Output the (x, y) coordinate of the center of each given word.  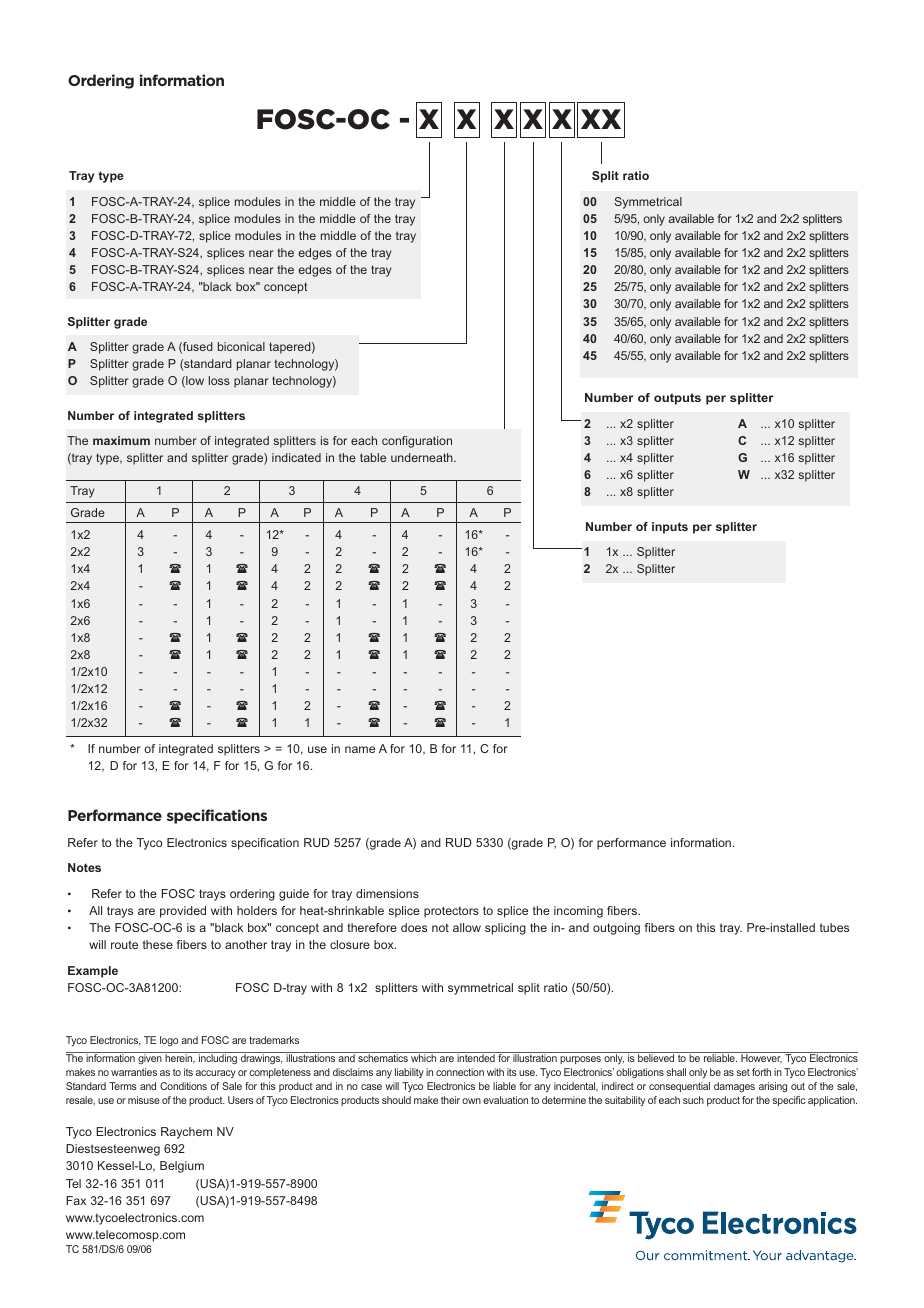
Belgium (182, 1167)
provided (183, 912)
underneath (423, 457)
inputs (670, 528)
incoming (578, 912)
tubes (834, 927)
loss (219, 380)
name (360, 749)
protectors (451, 912)
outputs (677, 399)
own (471, 1101)
